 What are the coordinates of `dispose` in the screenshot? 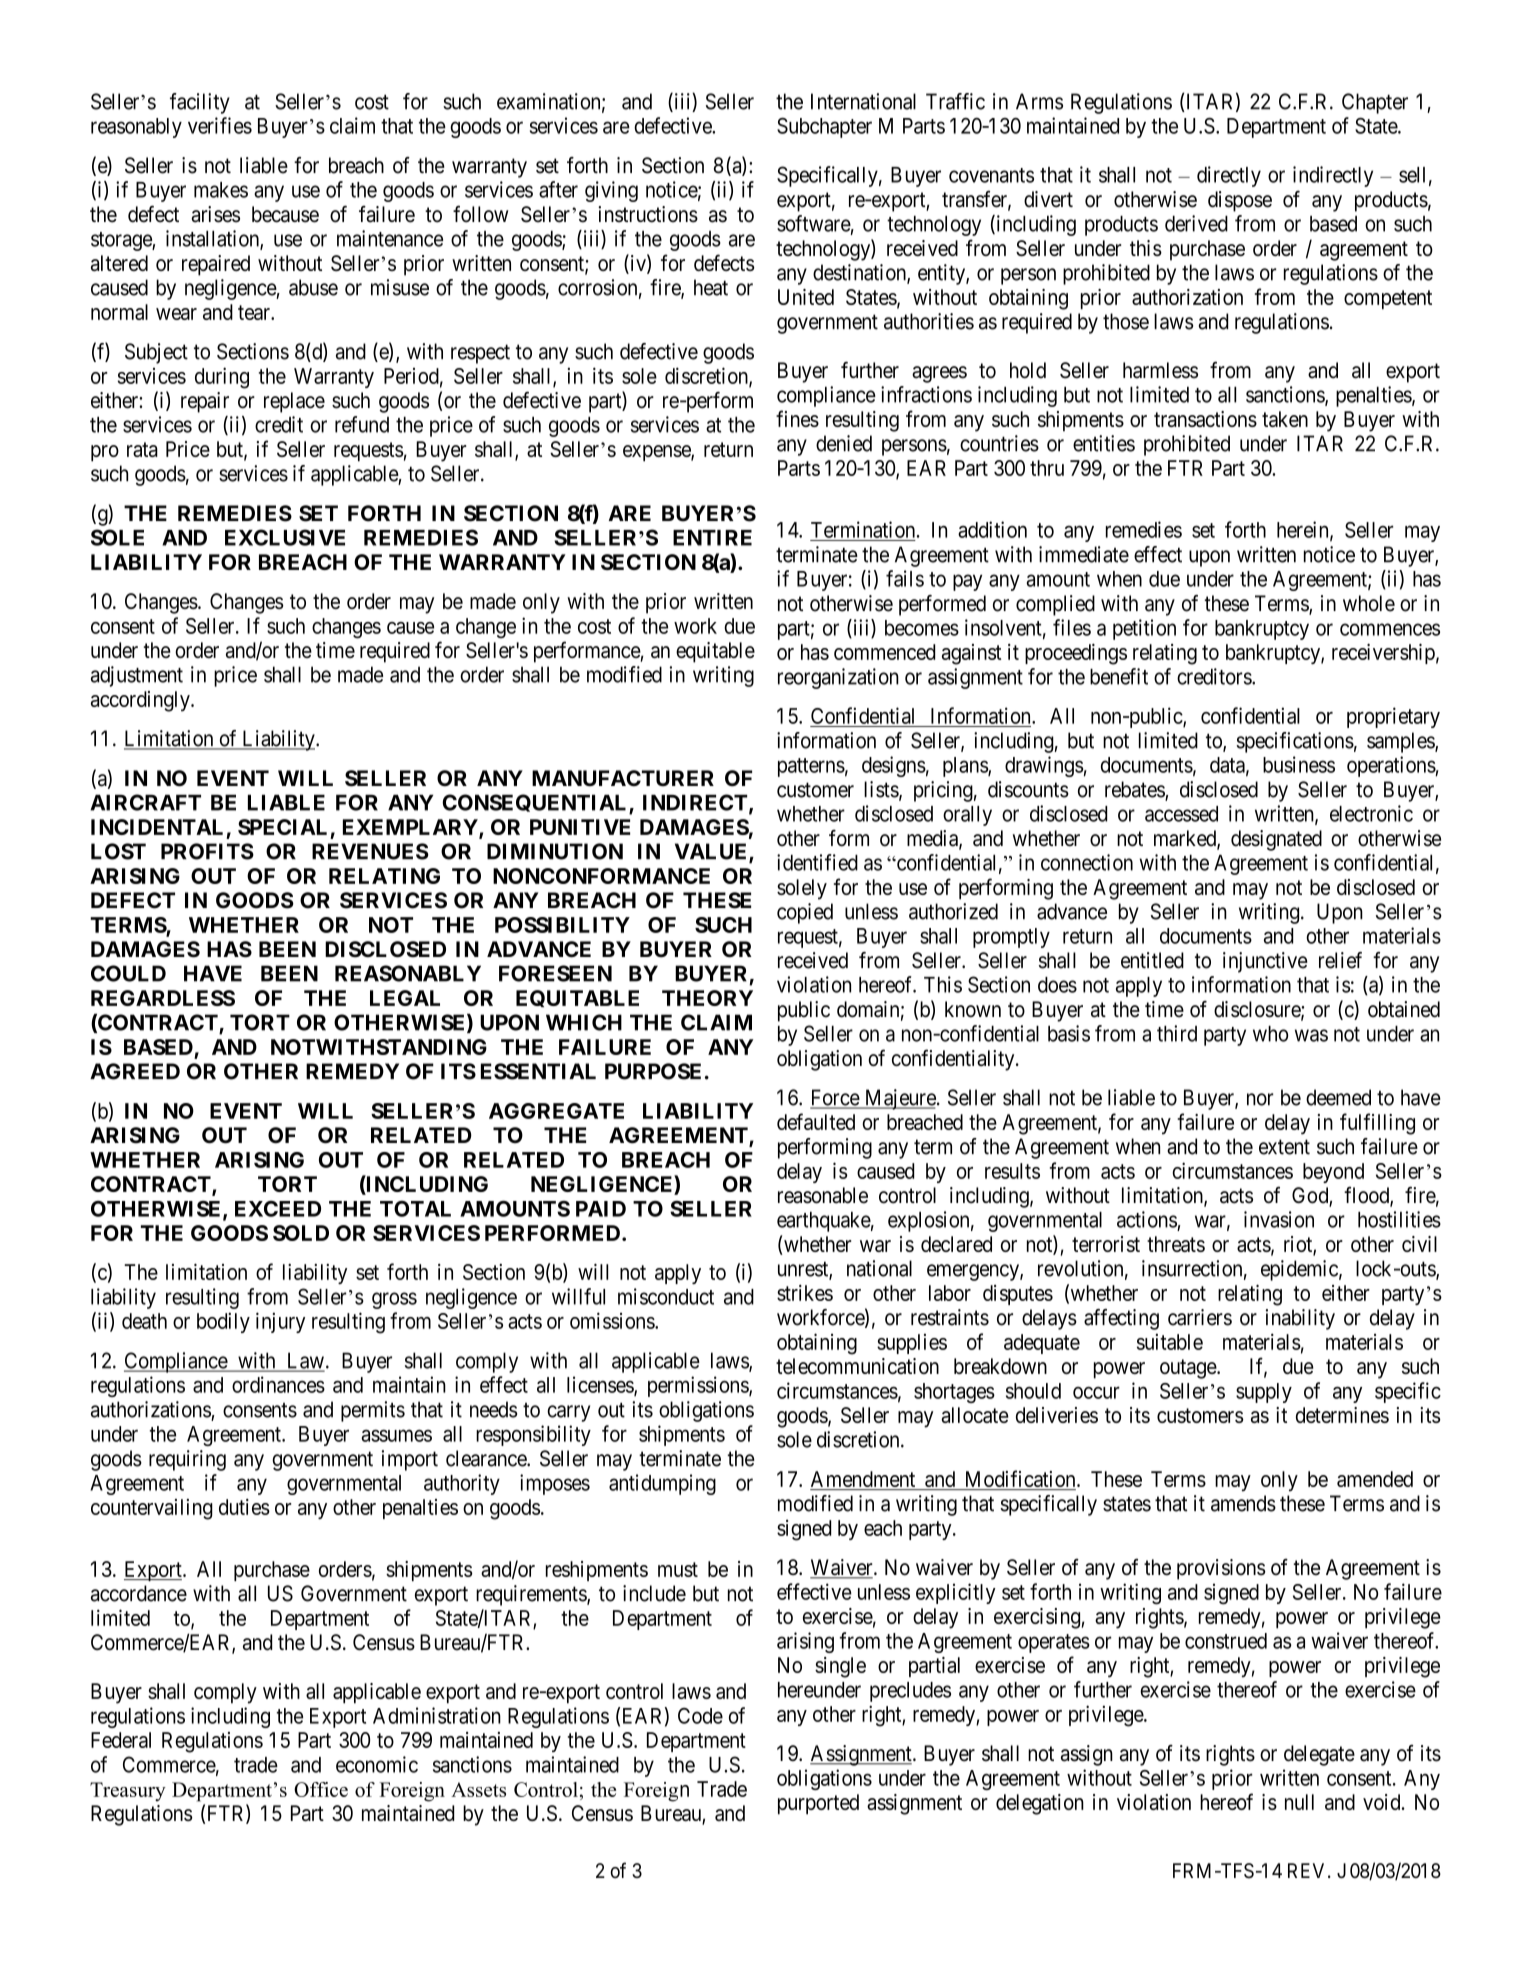 It's located at (1240, 201).
